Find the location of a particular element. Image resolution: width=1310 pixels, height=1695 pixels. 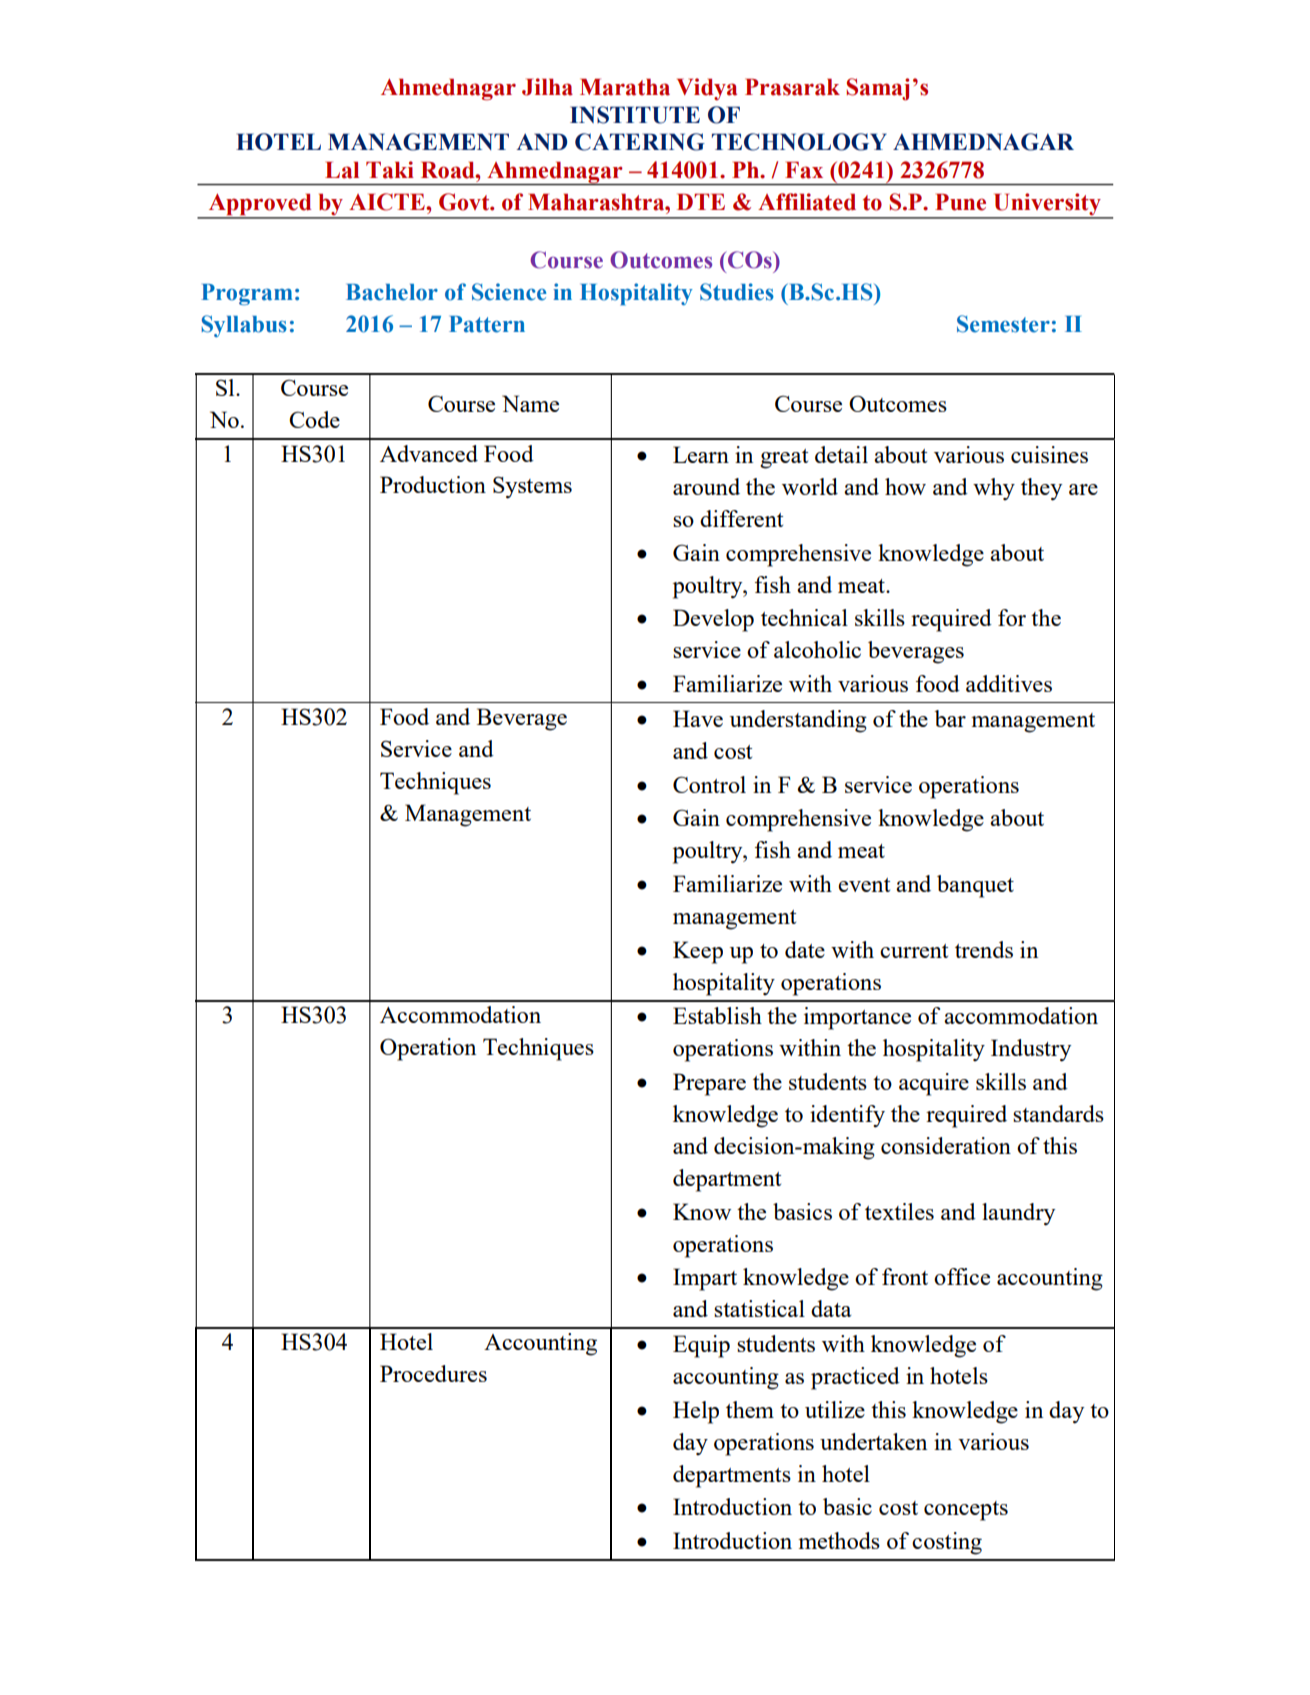

Procedures is located at coordinates (433, 1373).
